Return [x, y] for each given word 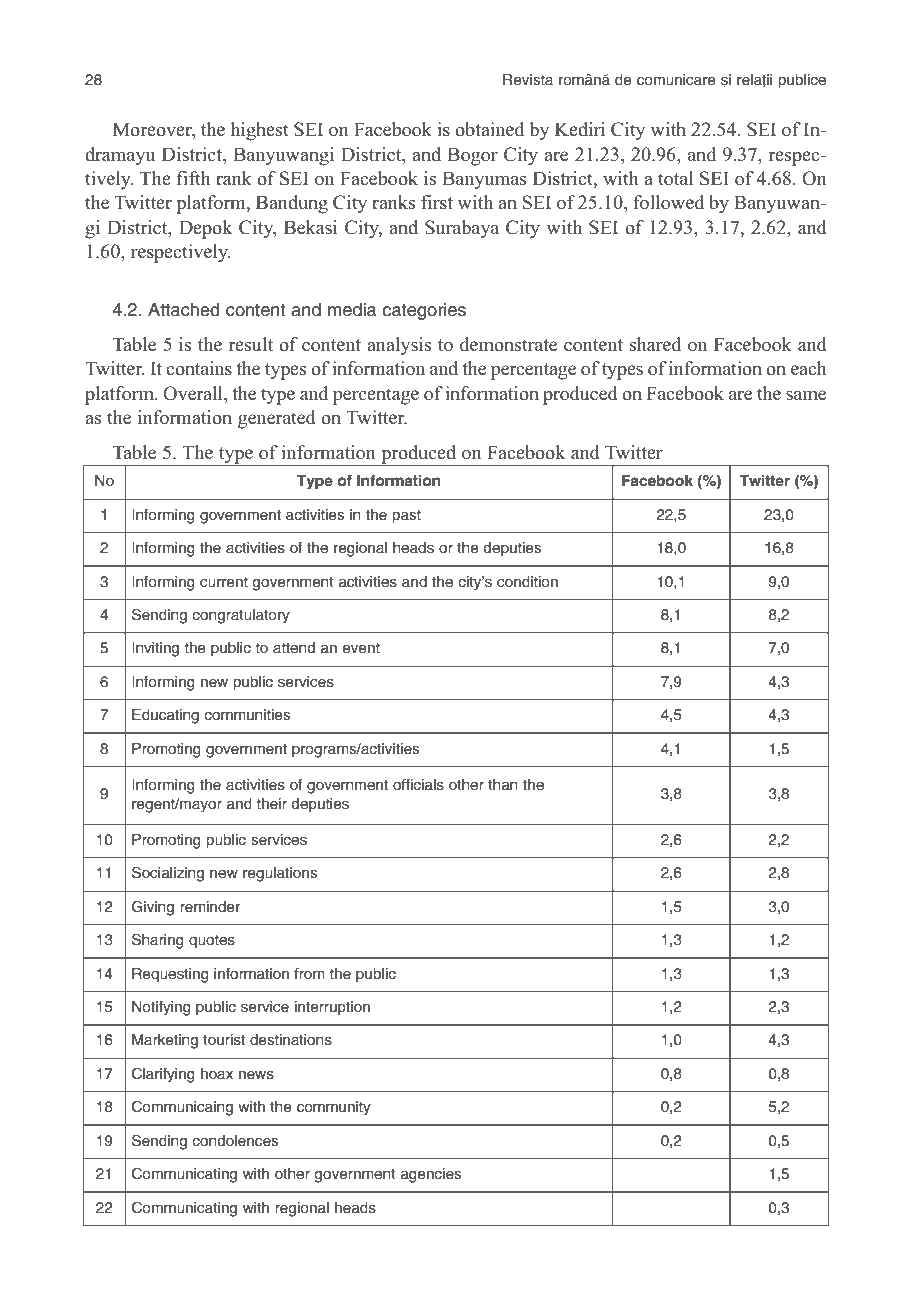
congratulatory [241, 616]
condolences [235, 1141]
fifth [194, 178]
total [676, 178]
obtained [489, 129]
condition [527, 582]
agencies [431, 1175]
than [503, 785]
